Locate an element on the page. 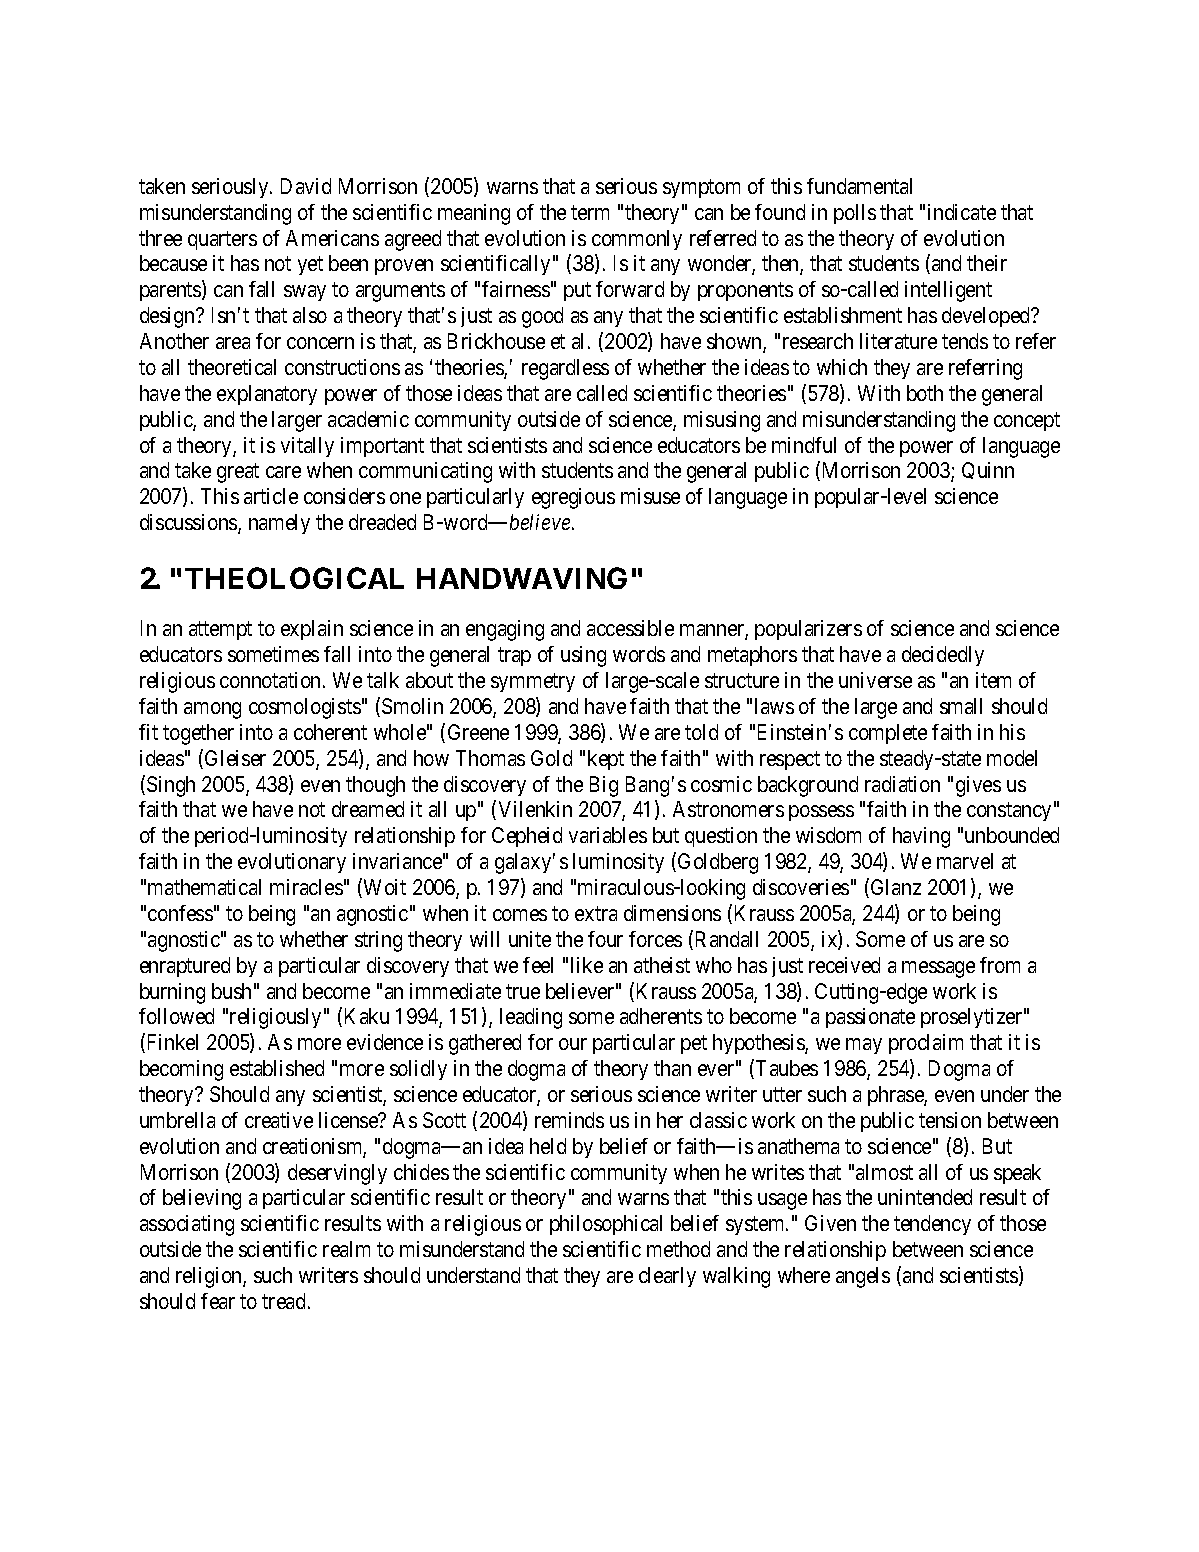  mathematical is located at coordinates (204, 887).
